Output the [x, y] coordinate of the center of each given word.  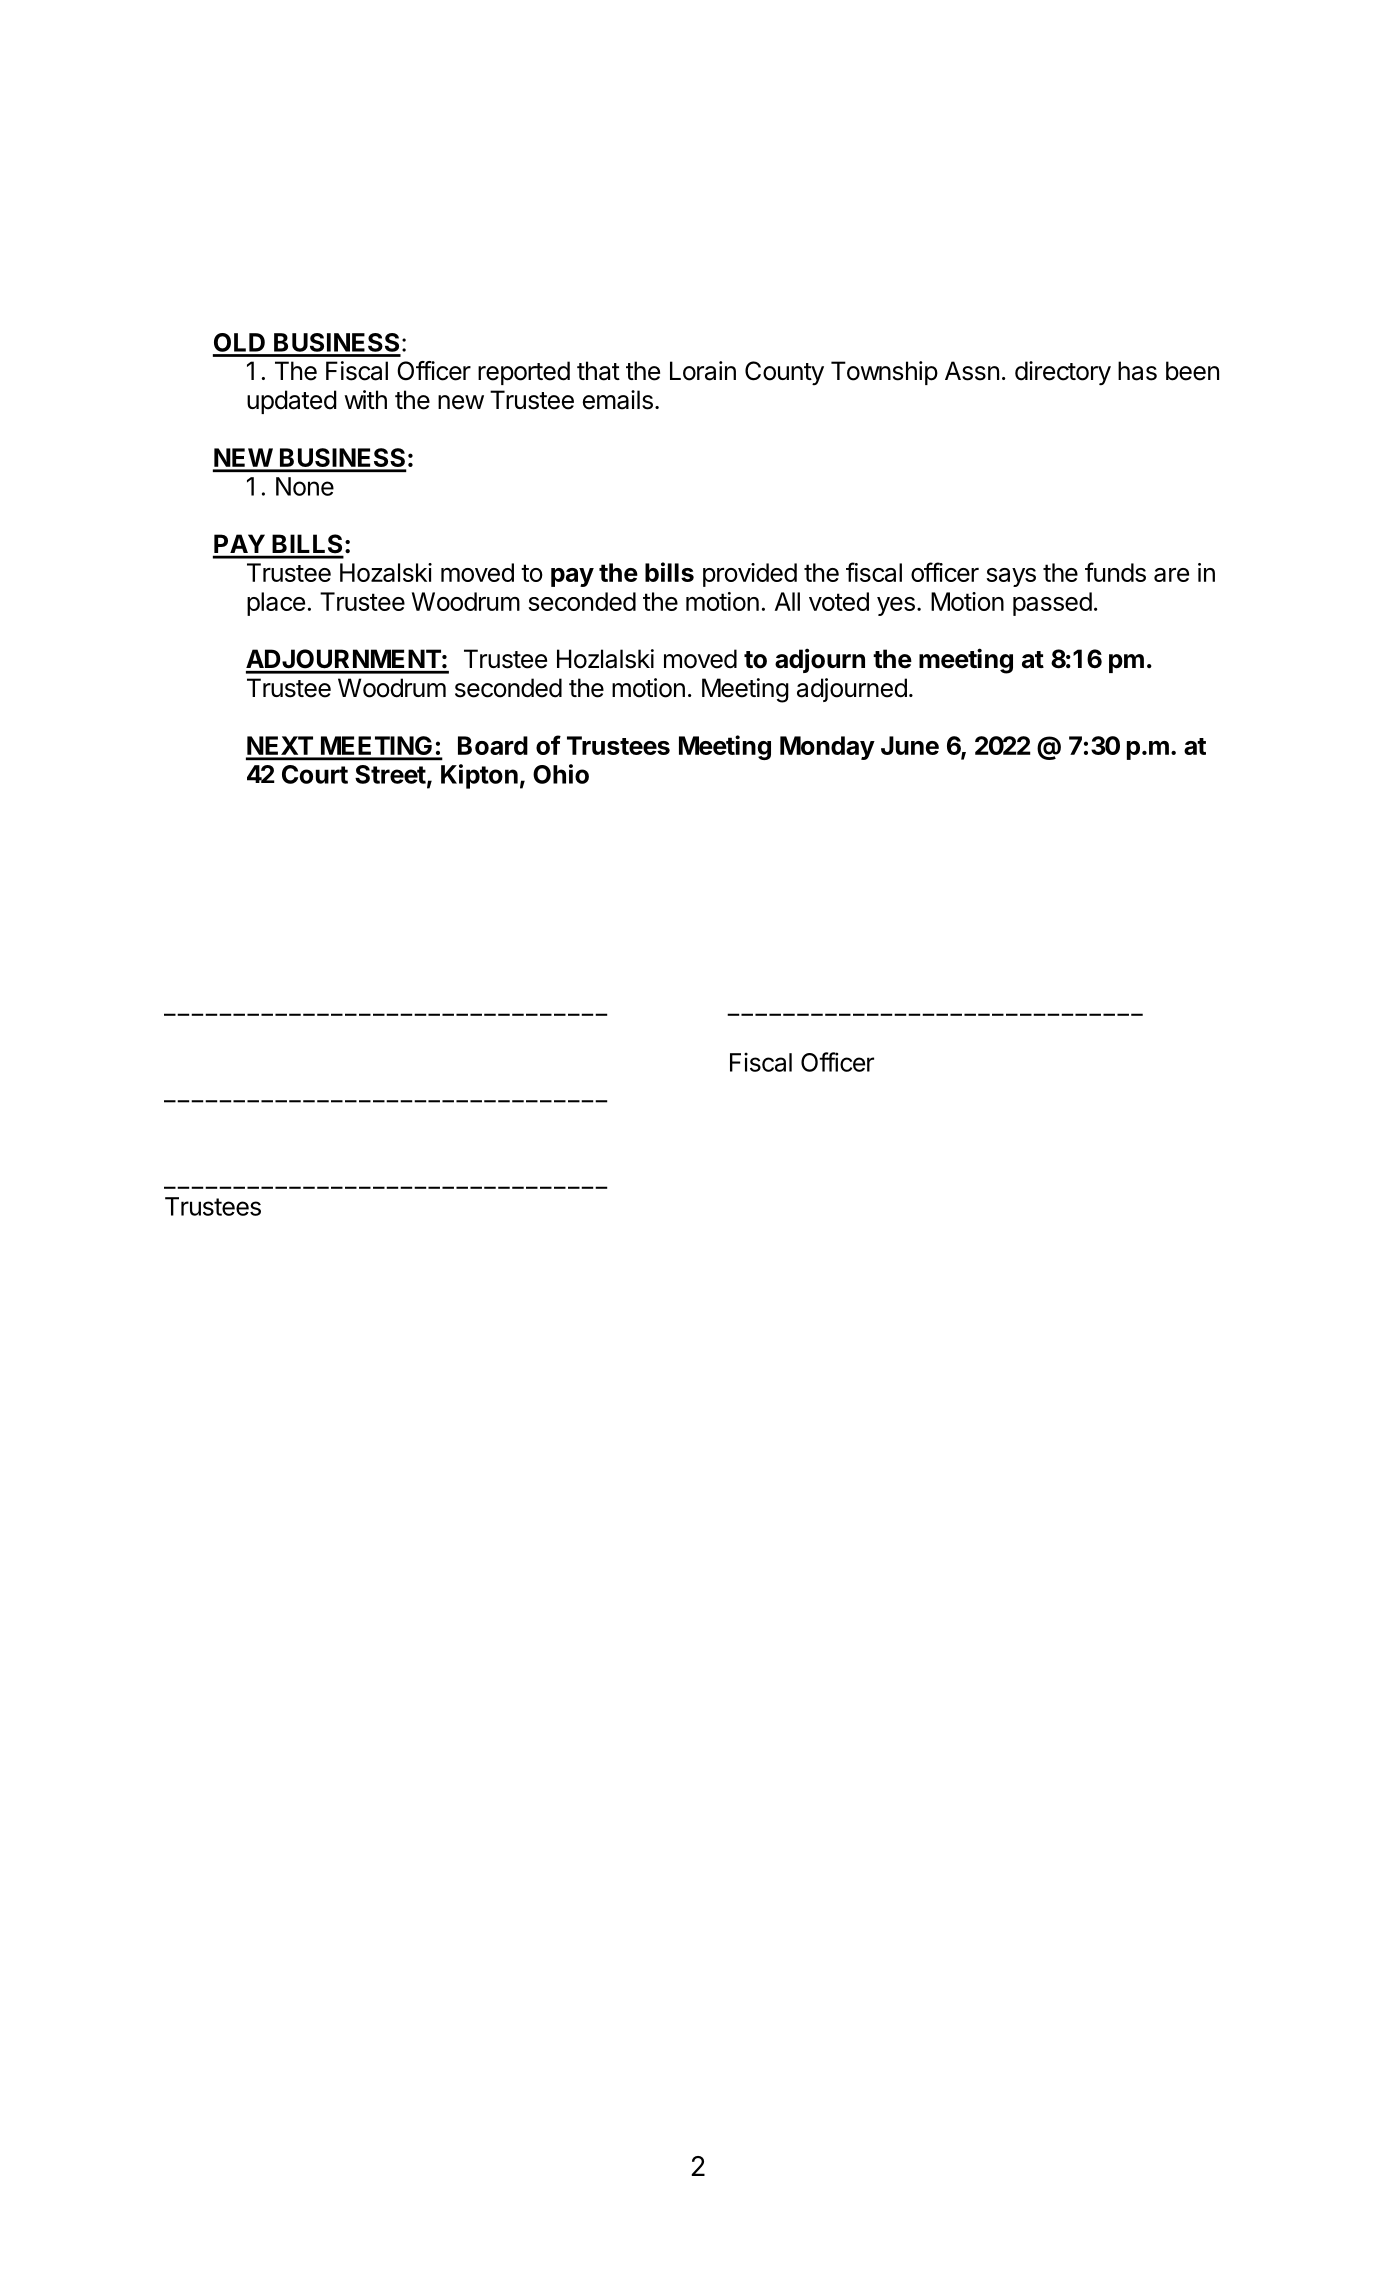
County [784, 373]
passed [1052, 604]
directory [1063, 373]
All [787, 601]
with [365, 399]
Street [390, 774]
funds [1115, 572]
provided [750, 575]
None [305, 486]
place [276, 604]
